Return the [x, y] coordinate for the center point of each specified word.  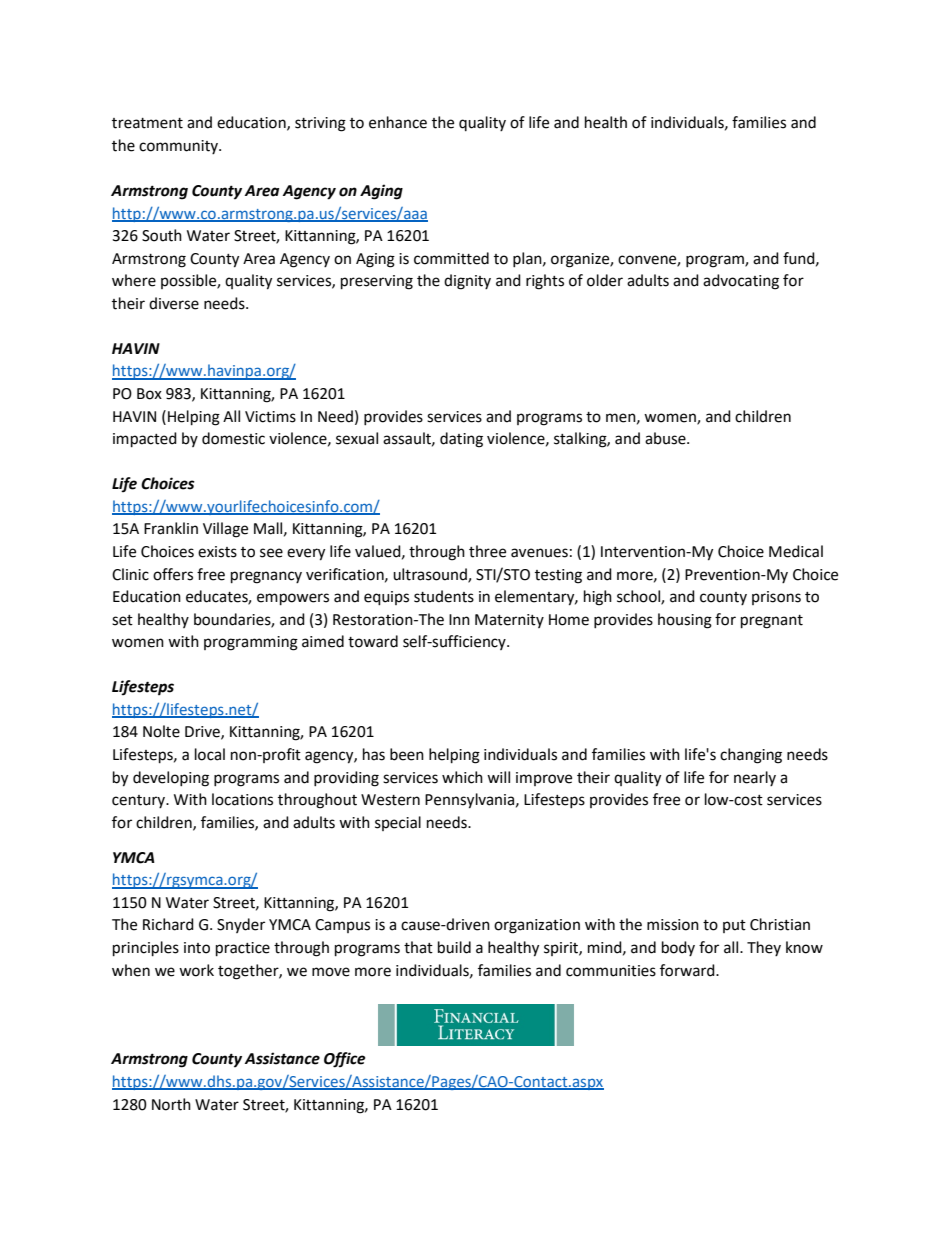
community [179, 147]
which [462, 777]
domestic [233, 438]
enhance [398, 122]
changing [751, 756]
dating [461, 440]
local [210, 754]
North [171, 1104]
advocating [741, 282]
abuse [666, 438]
